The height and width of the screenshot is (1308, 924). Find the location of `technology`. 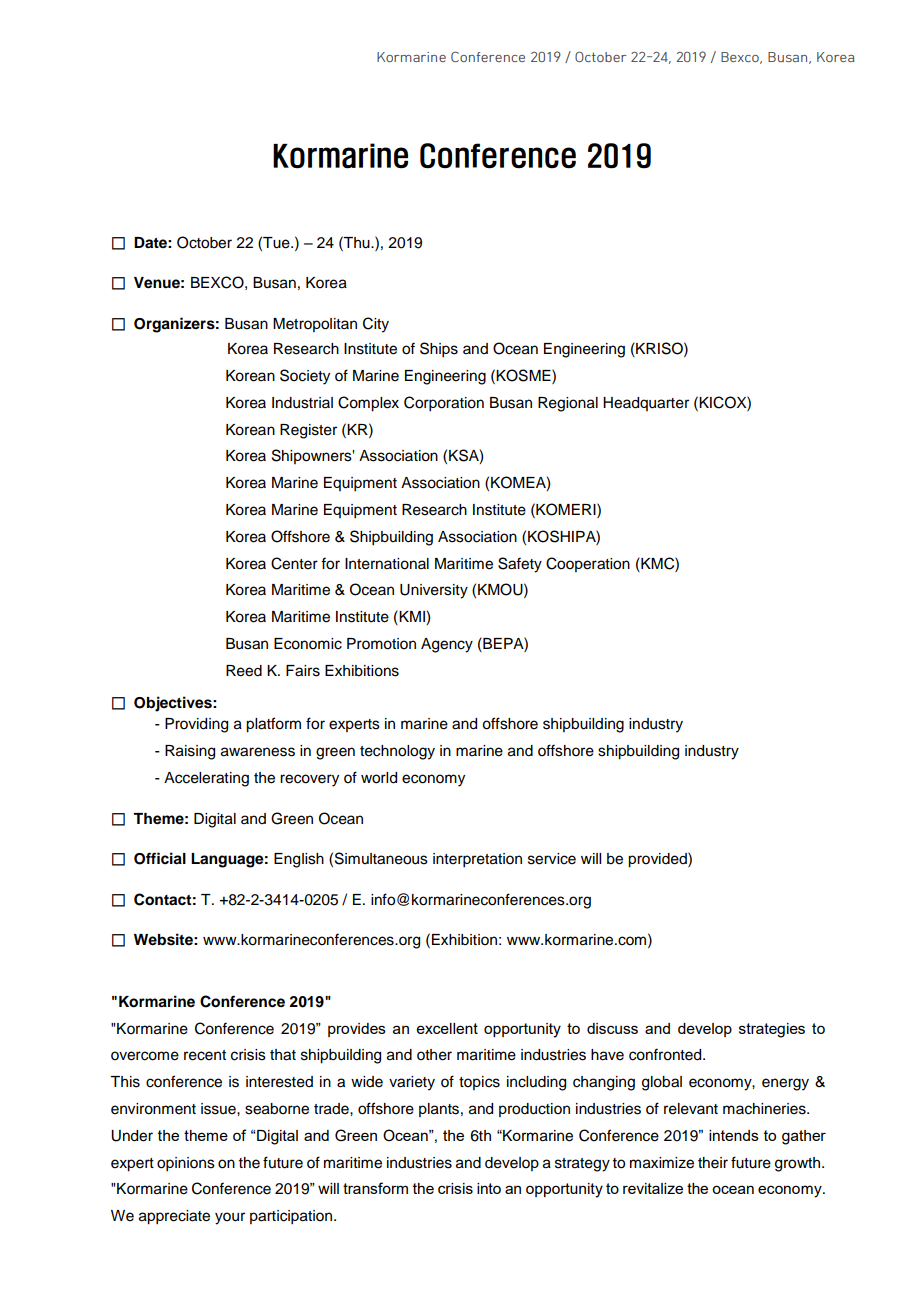

technology is located at coordinates (397, 752).
